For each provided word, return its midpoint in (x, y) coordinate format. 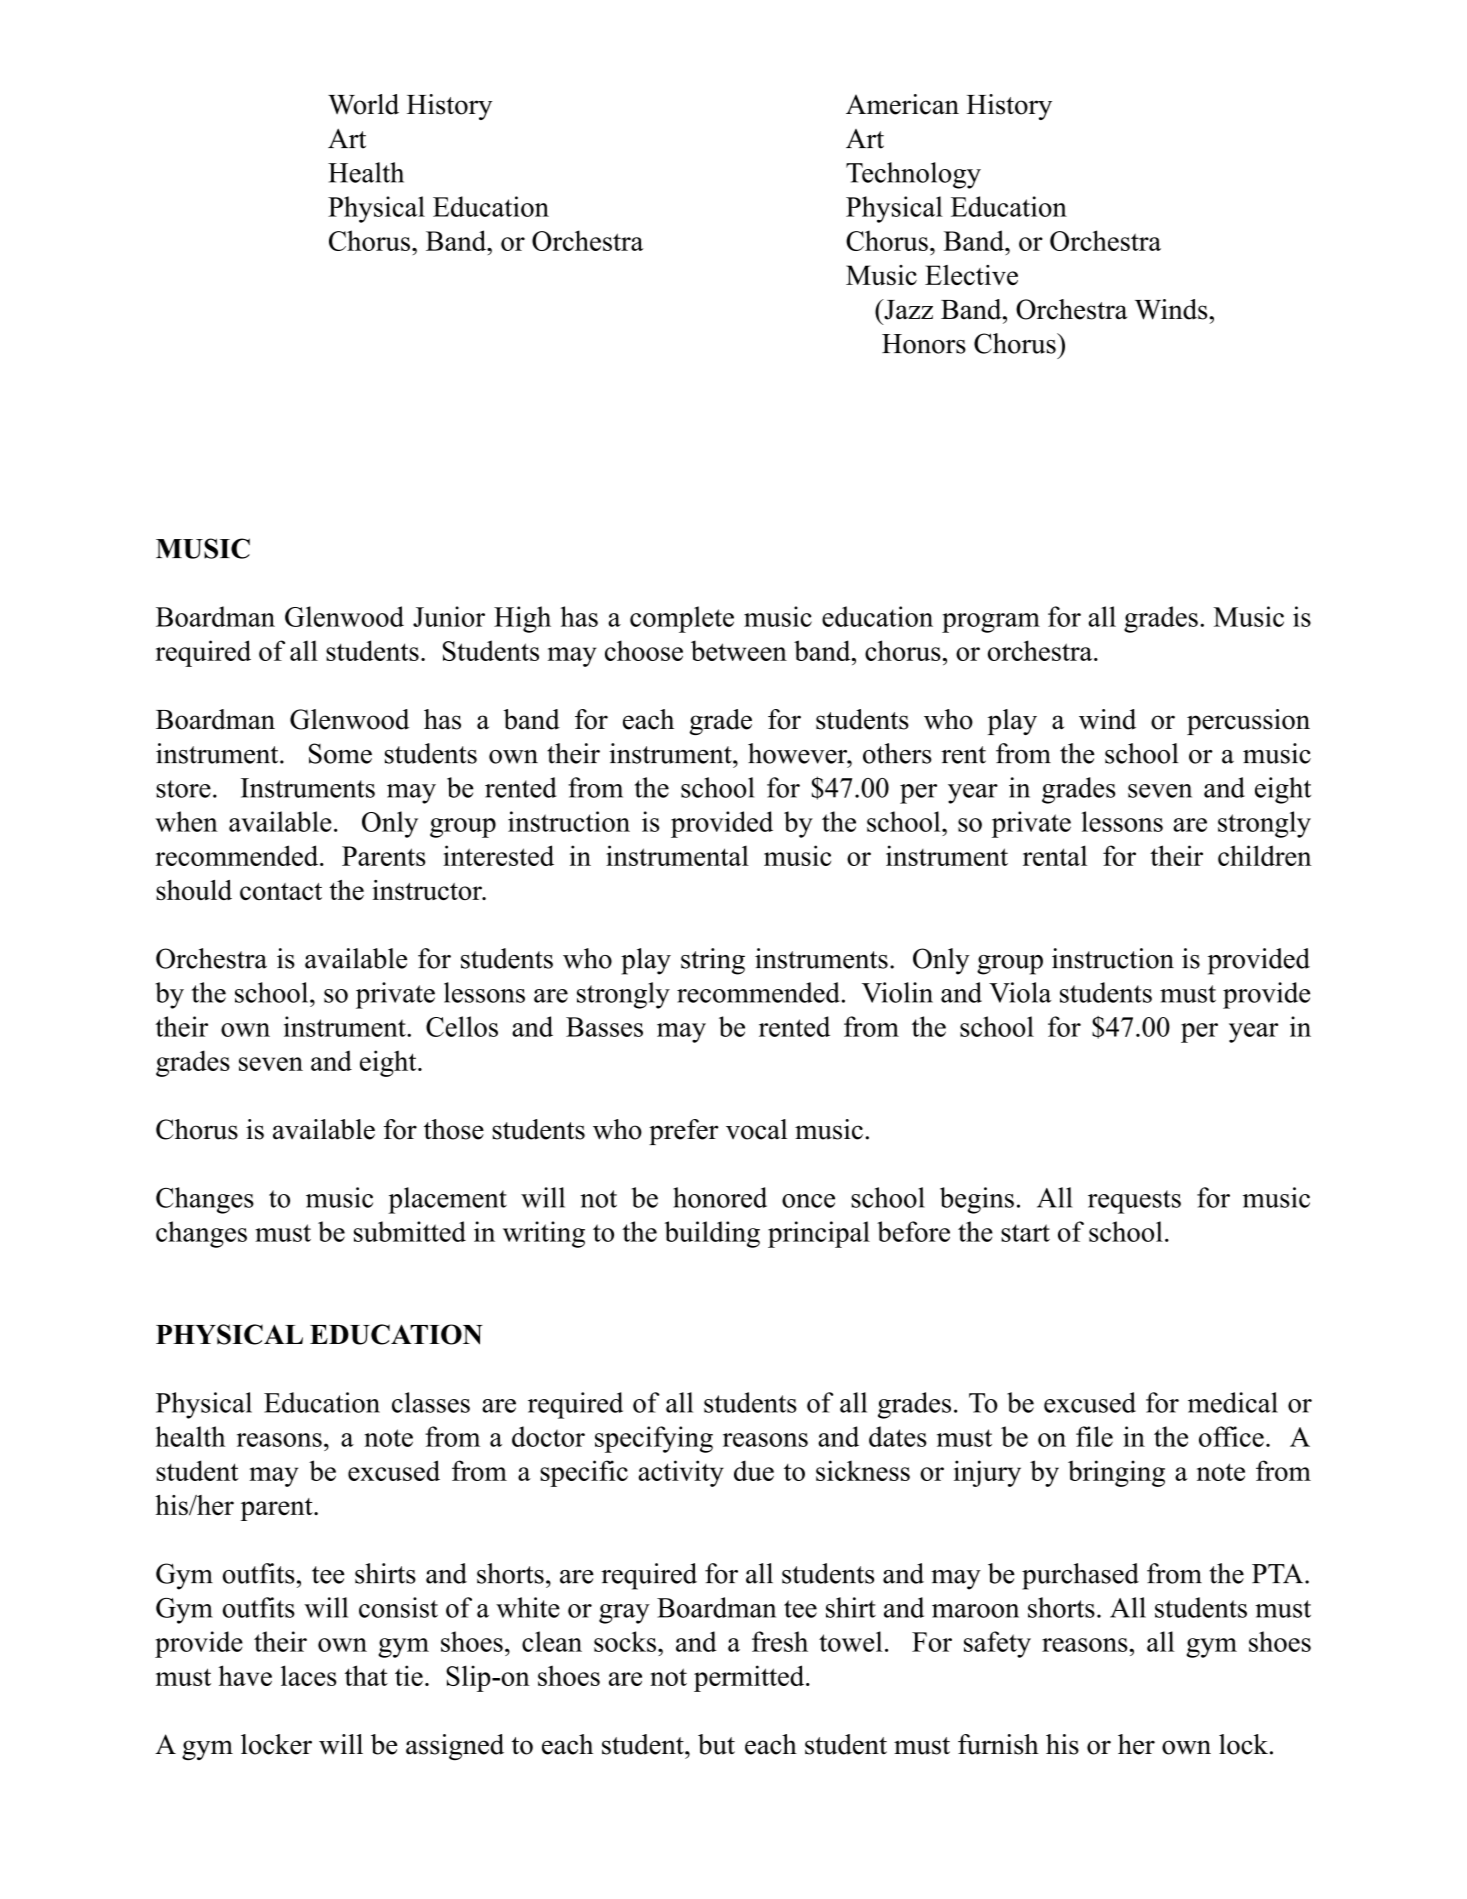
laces (309, 1675)
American (902, 104)
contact (281, 891)
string (713, 961)
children (1264, 855)
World (363, 104)
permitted (750, 1678)
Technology (913, 175)
